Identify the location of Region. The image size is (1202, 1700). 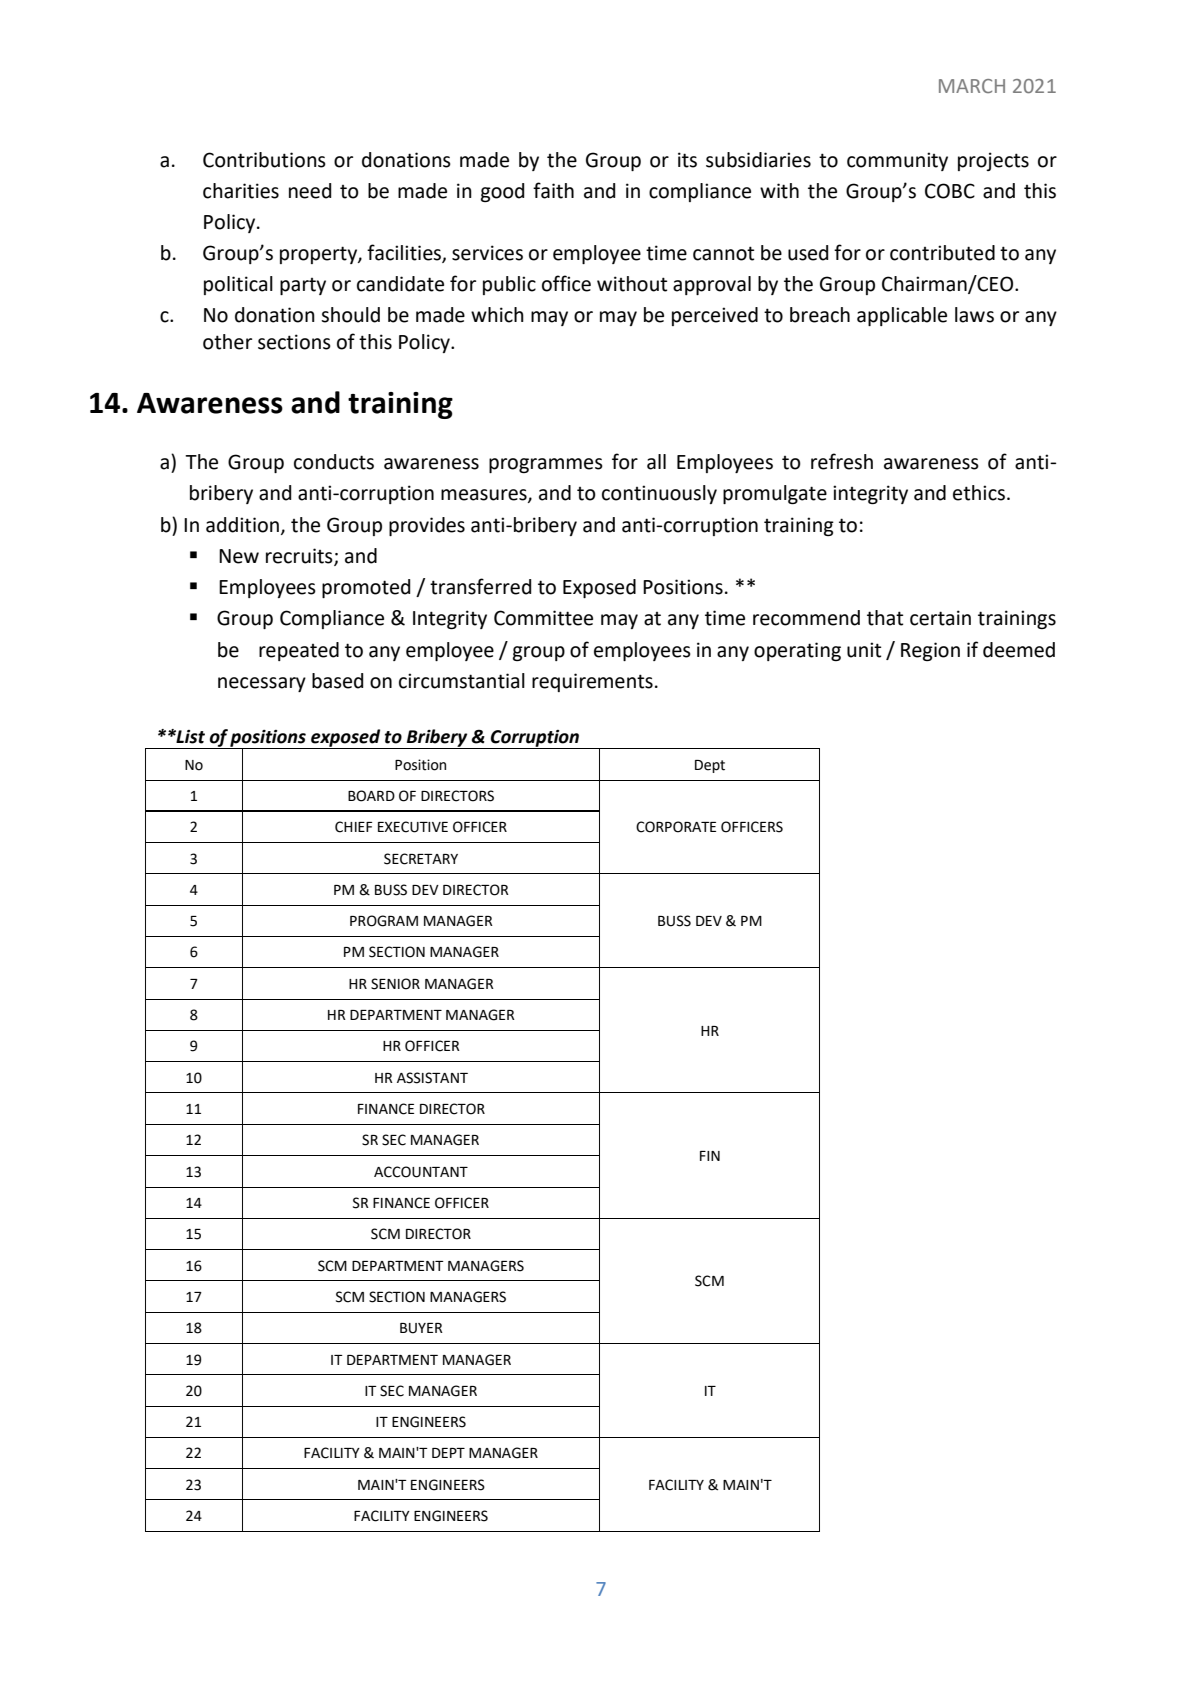
(930, 651).
